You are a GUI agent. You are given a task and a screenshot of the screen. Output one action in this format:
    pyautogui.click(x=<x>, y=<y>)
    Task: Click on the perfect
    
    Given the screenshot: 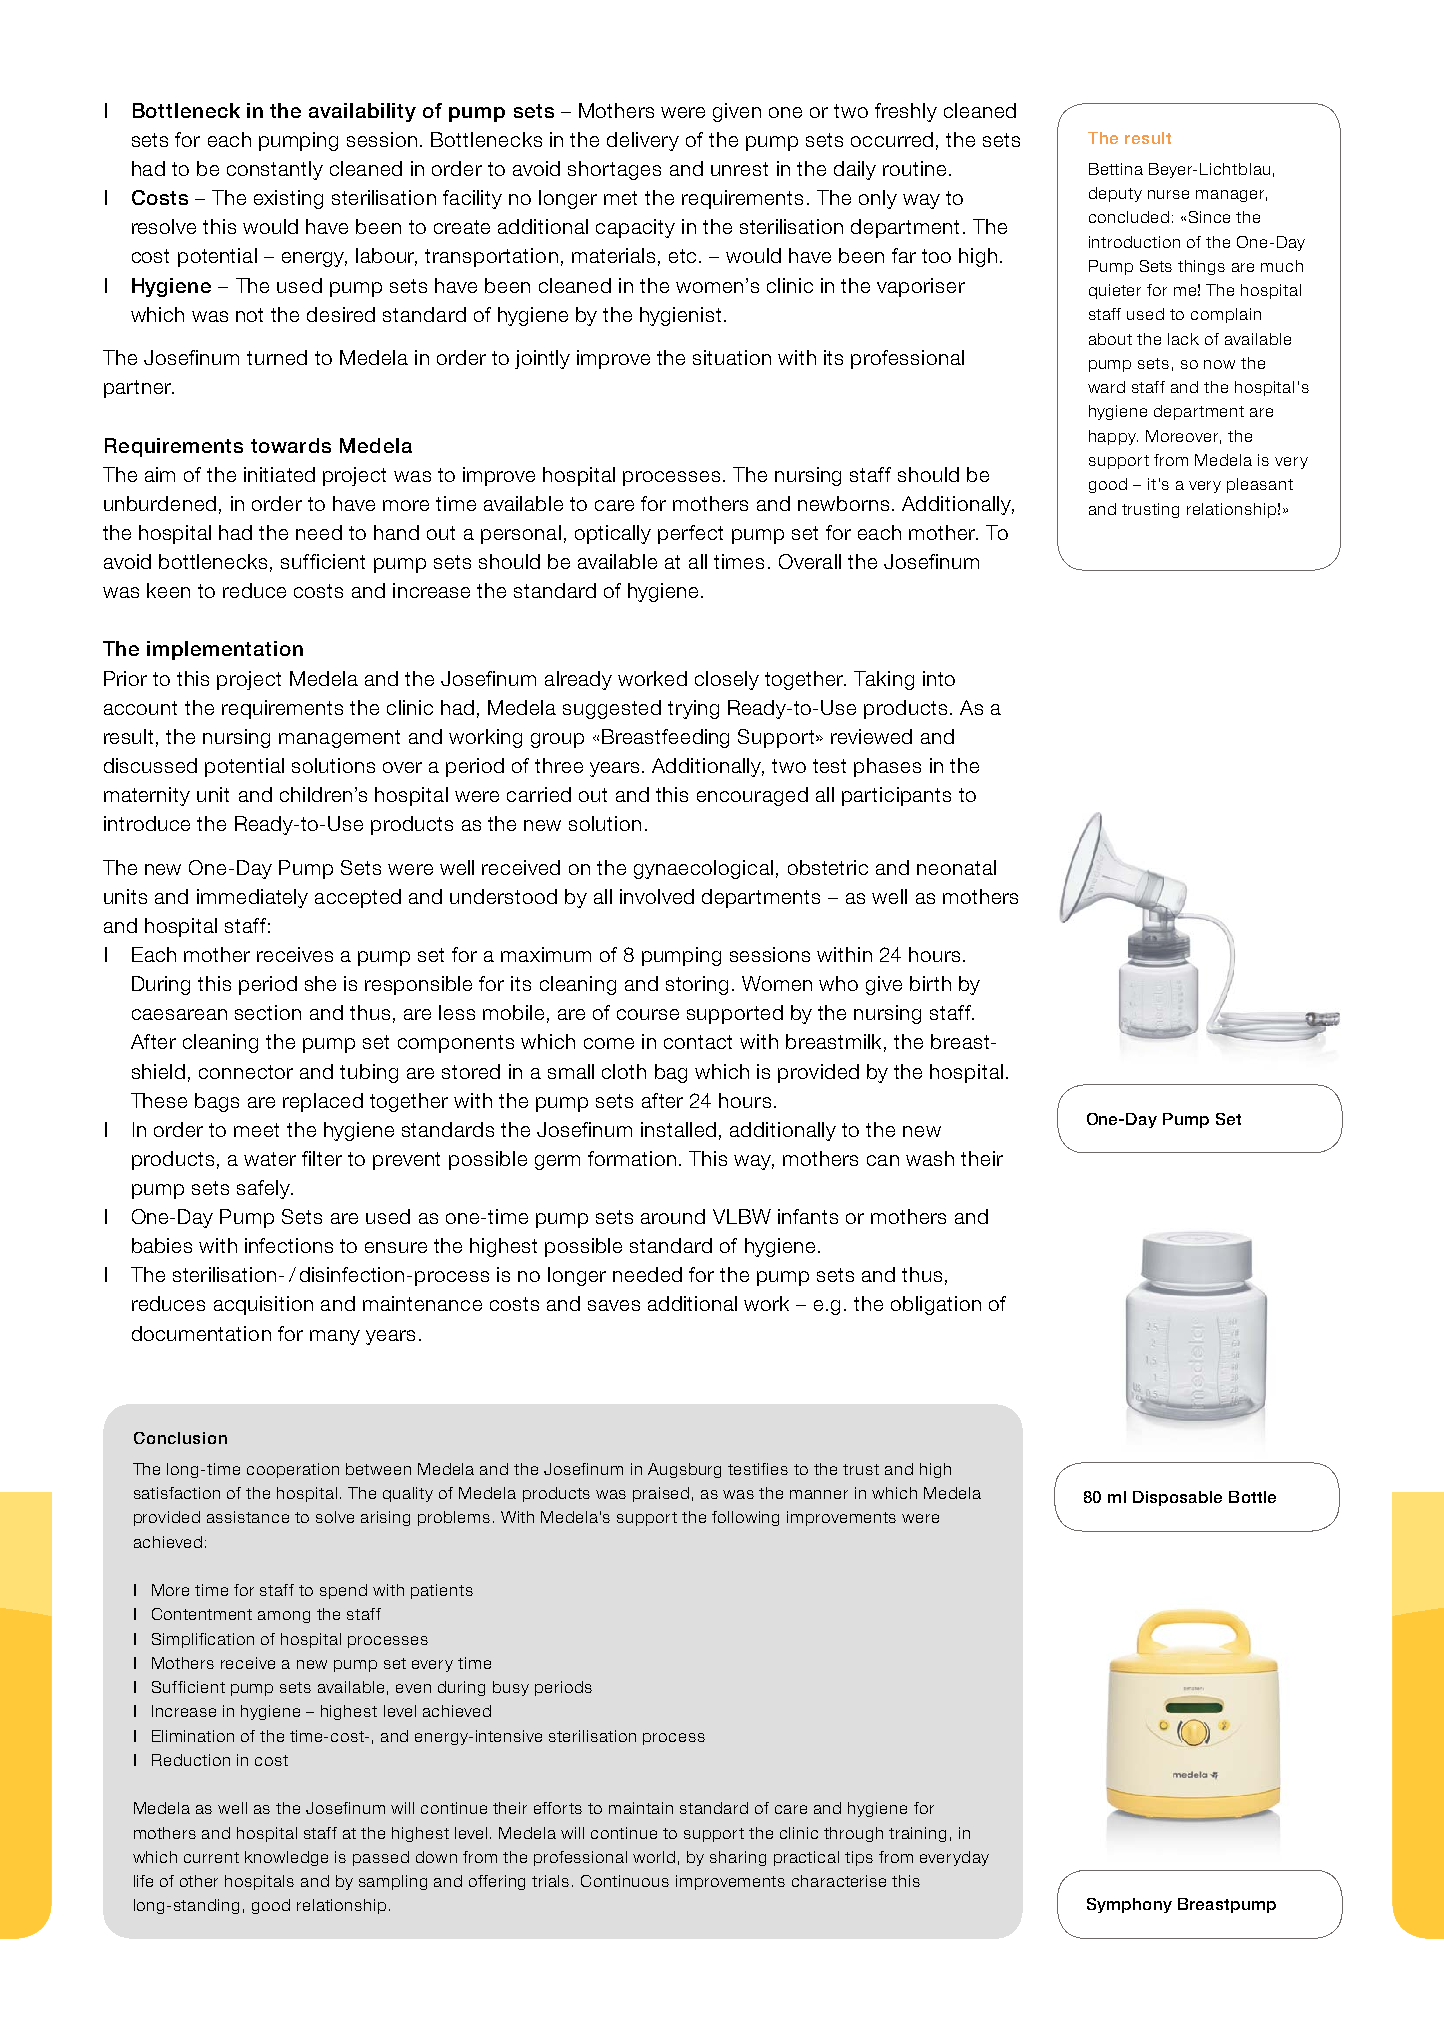 What is the action you would take?
    pyautogui.click(x=690, y=534)
